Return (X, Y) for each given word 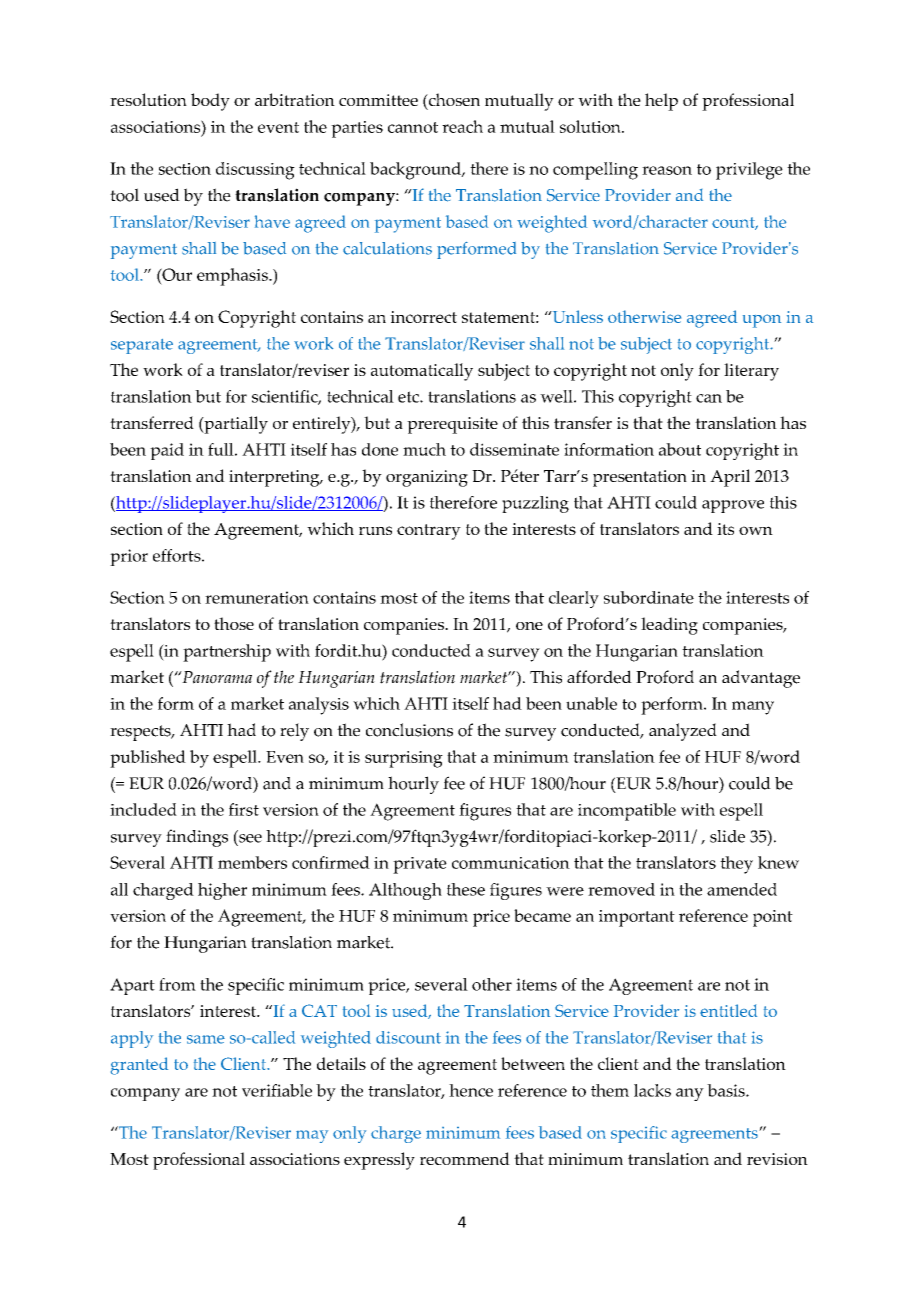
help (661, 102)
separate (142, 346)
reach (462, 126)
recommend (465, 1158)
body (210, 102)
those (234, 623)
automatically (422, 372)
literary (751, 372)
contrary (429, 532)
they (736, 865)
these (466, 889)
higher (222, 891)
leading (669, 626)
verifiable (277, 1090)
